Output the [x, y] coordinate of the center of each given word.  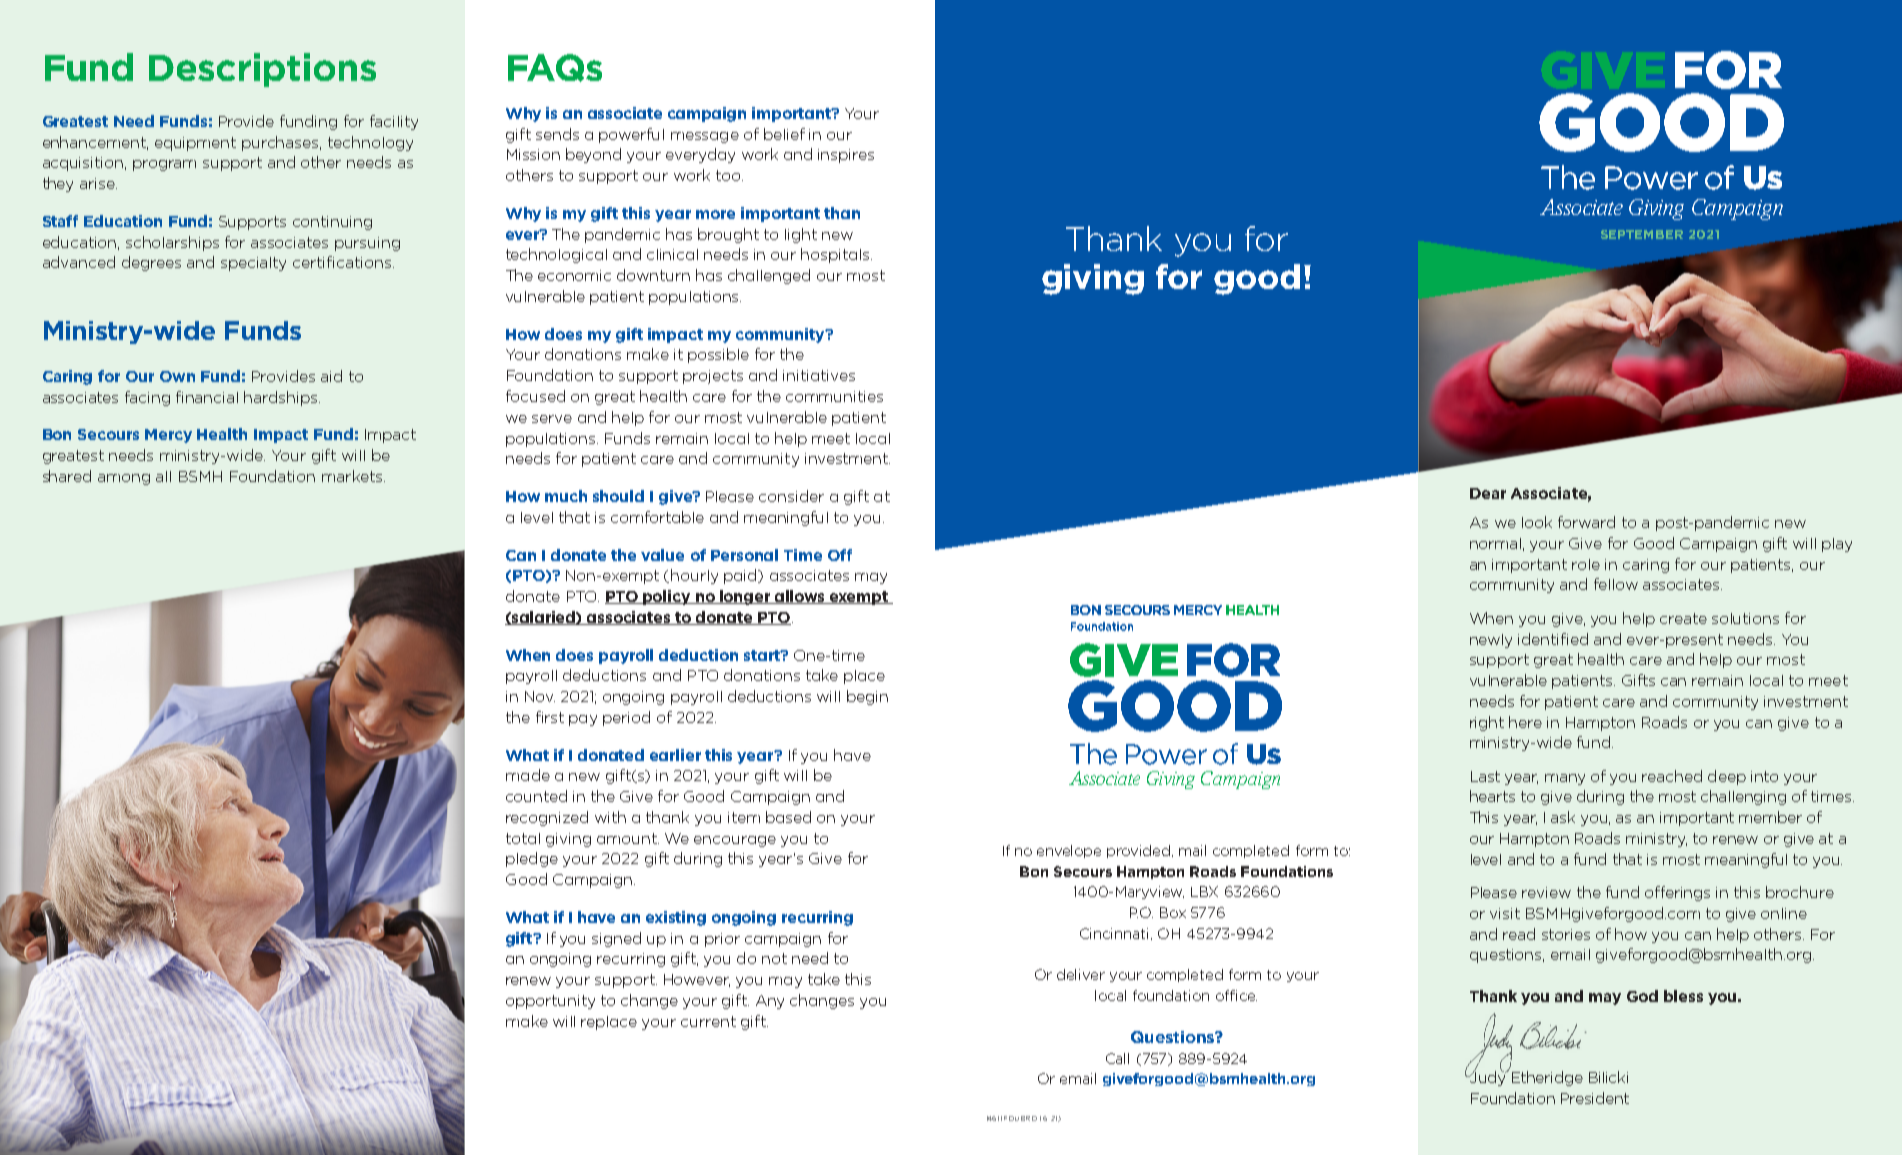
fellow [1616, 584]
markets [353, 476]
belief [784, 134]
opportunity [550, 1002]
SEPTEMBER [1642, 234]
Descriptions [262, 70]
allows [800, 597]
